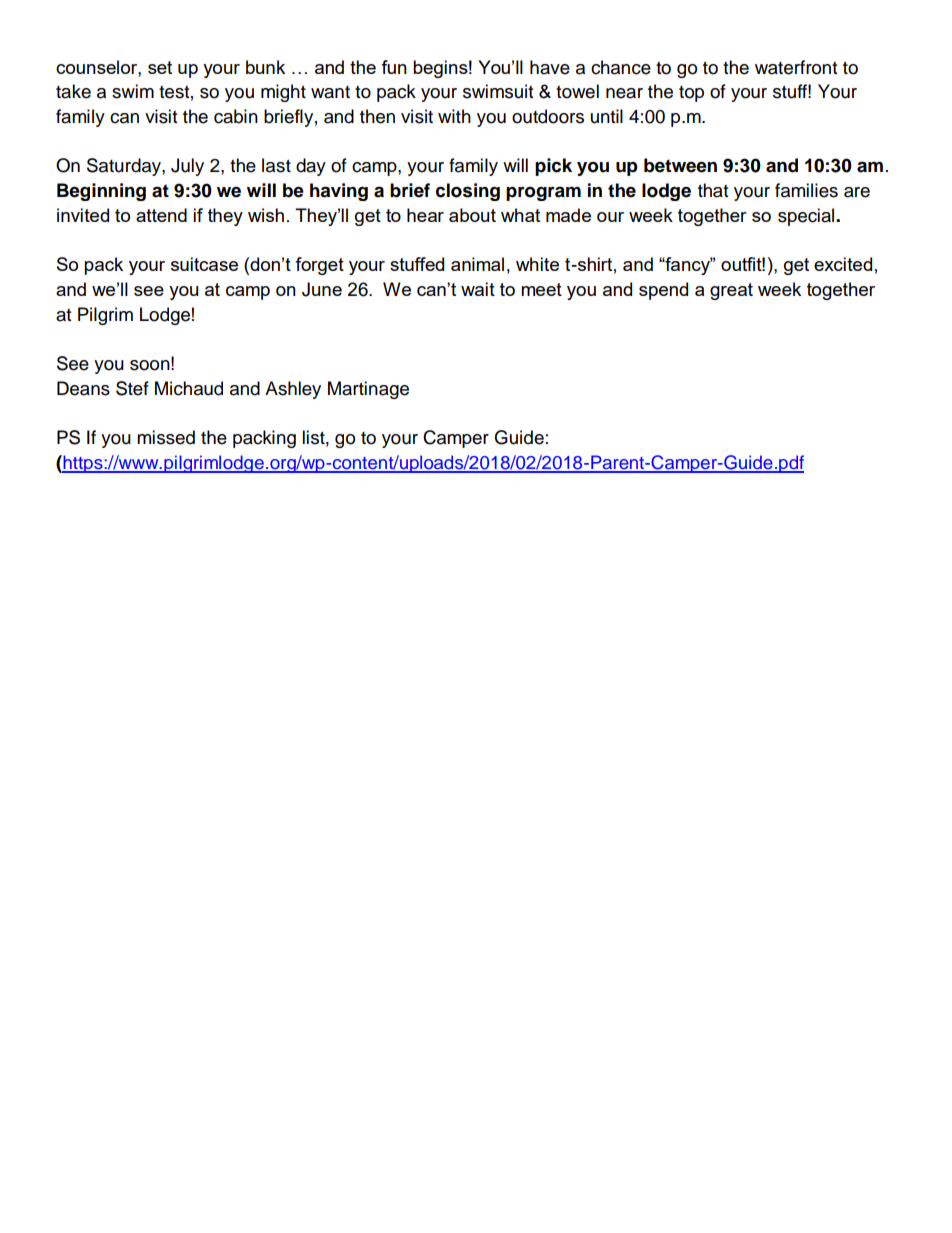  Describe the element at coordinates (293, 390) in the screenshot. I see `Ashley` at that location.
